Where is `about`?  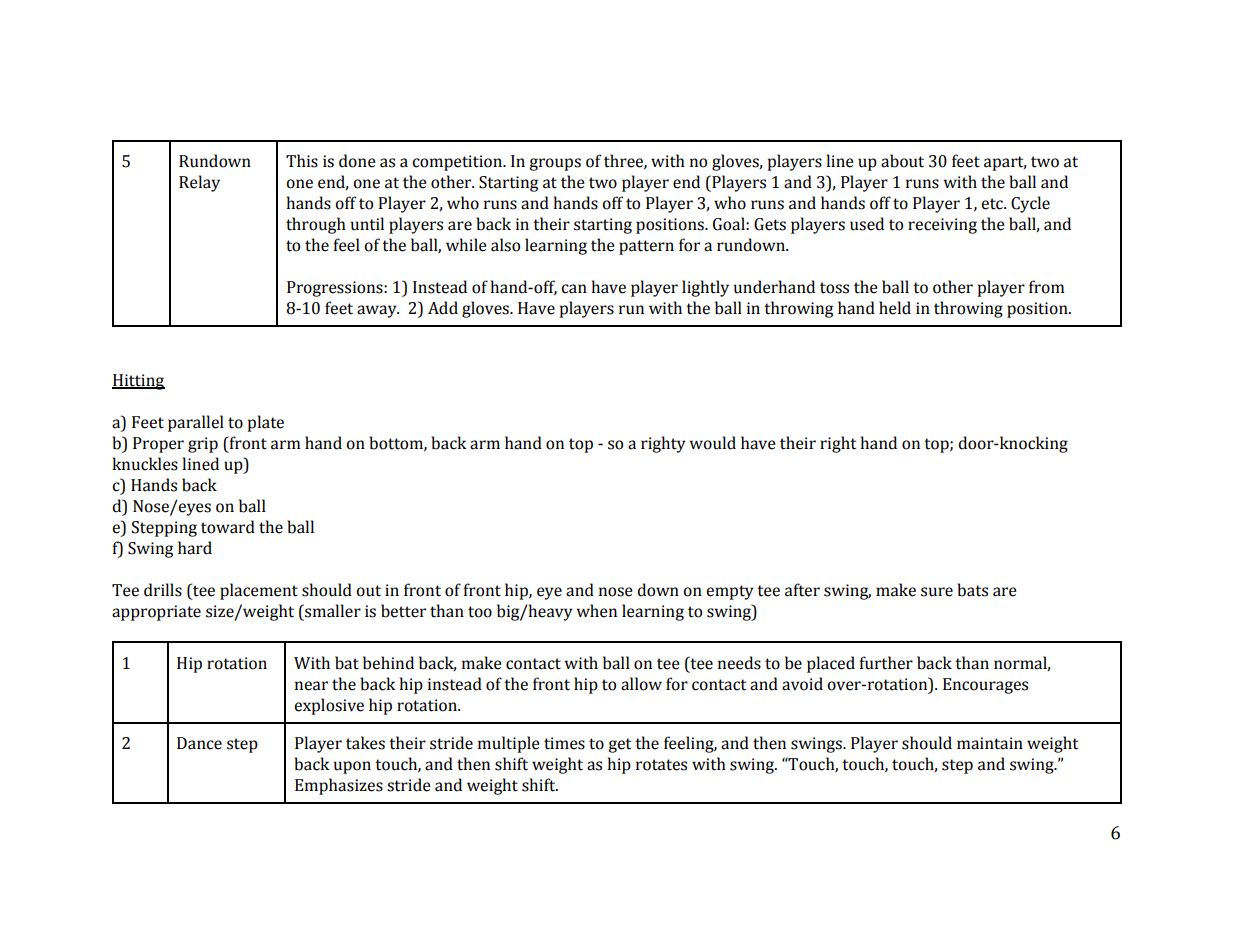 about is located at coordinates (902, 161).
